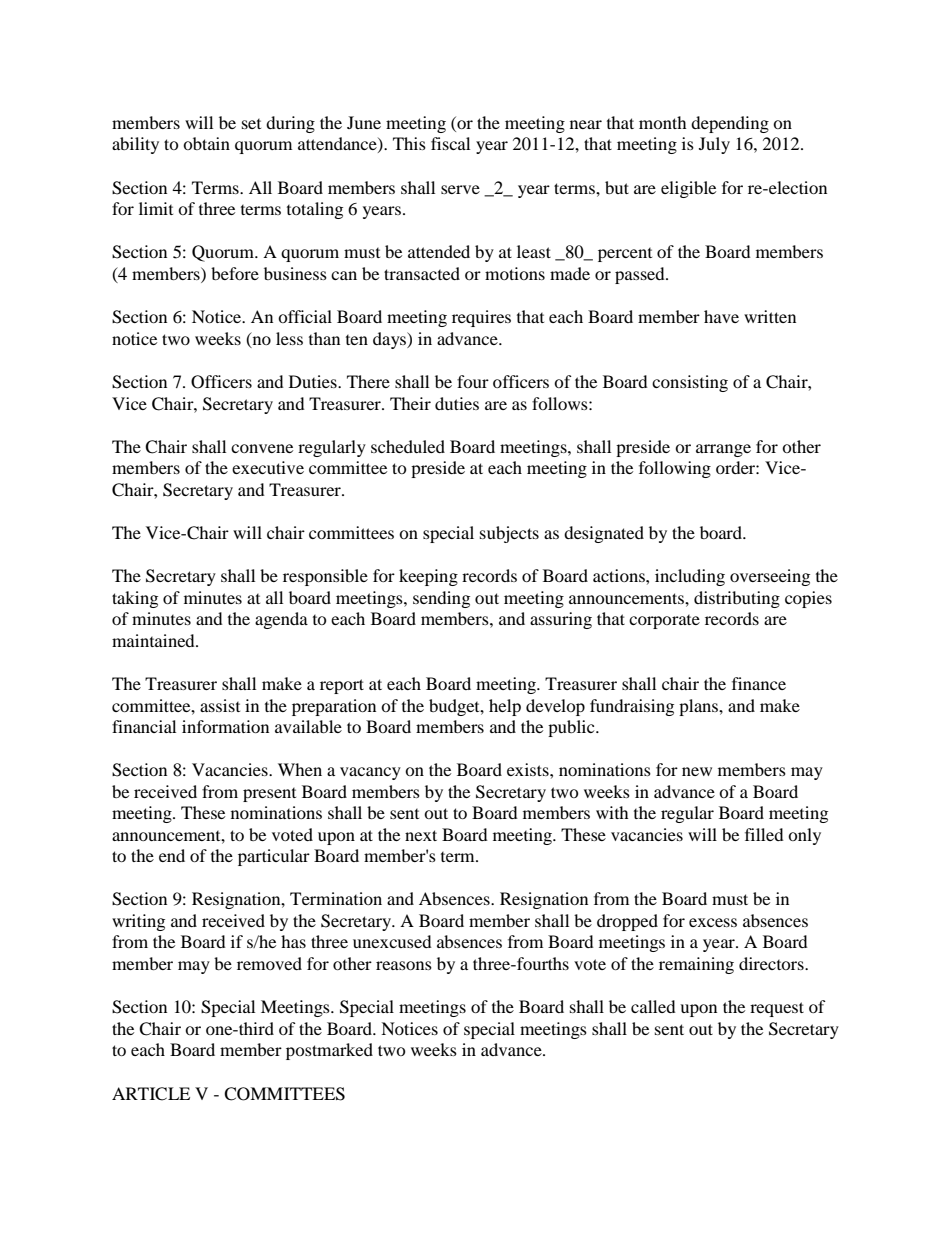 The width and height of the screenshot is (952, 1233). I want to click on July, so click(714, 145).
